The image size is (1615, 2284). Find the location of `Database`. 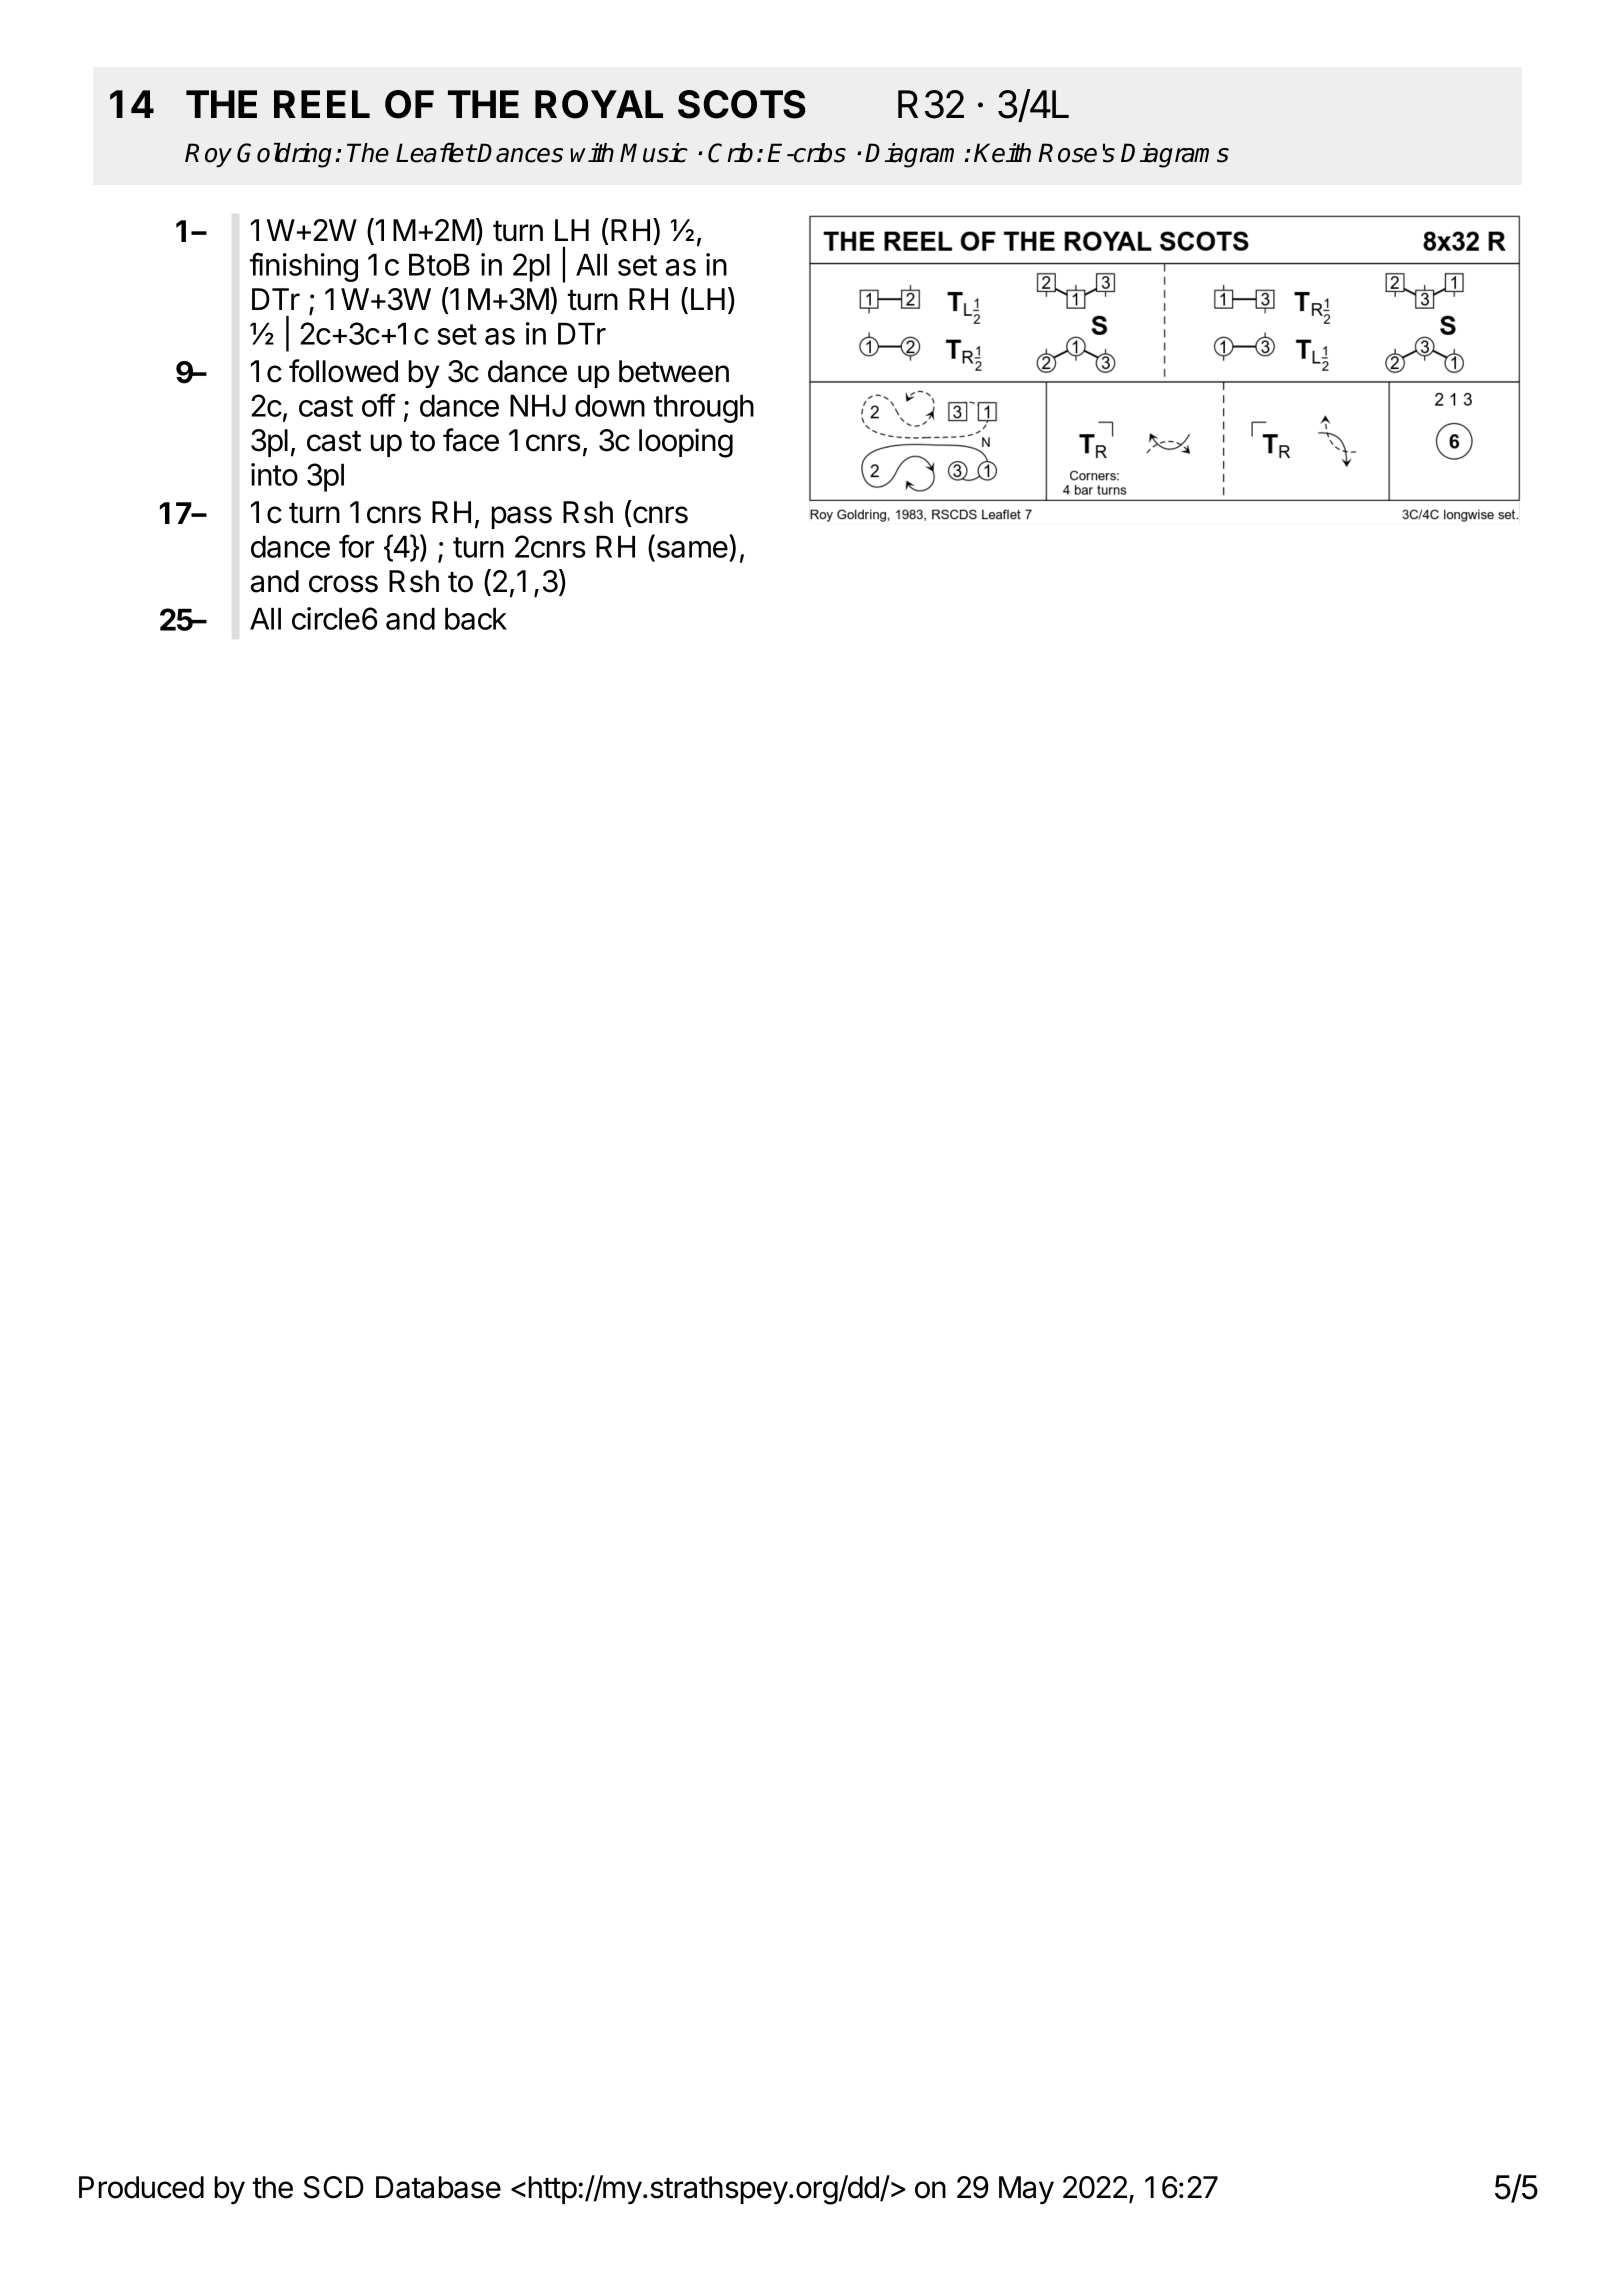

Database is located at coordinates (438, 2187).
